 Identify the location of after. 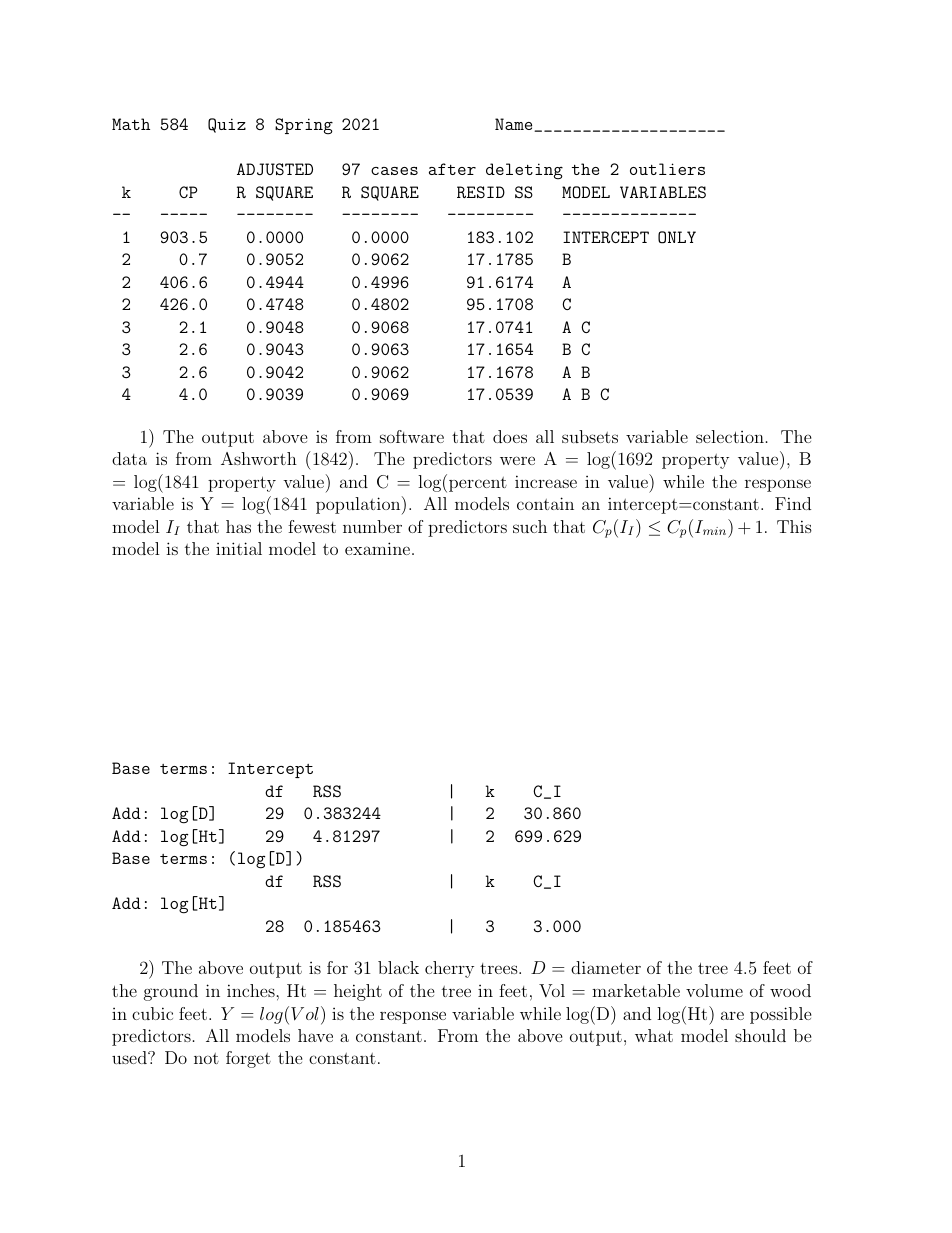
(452, 169).
